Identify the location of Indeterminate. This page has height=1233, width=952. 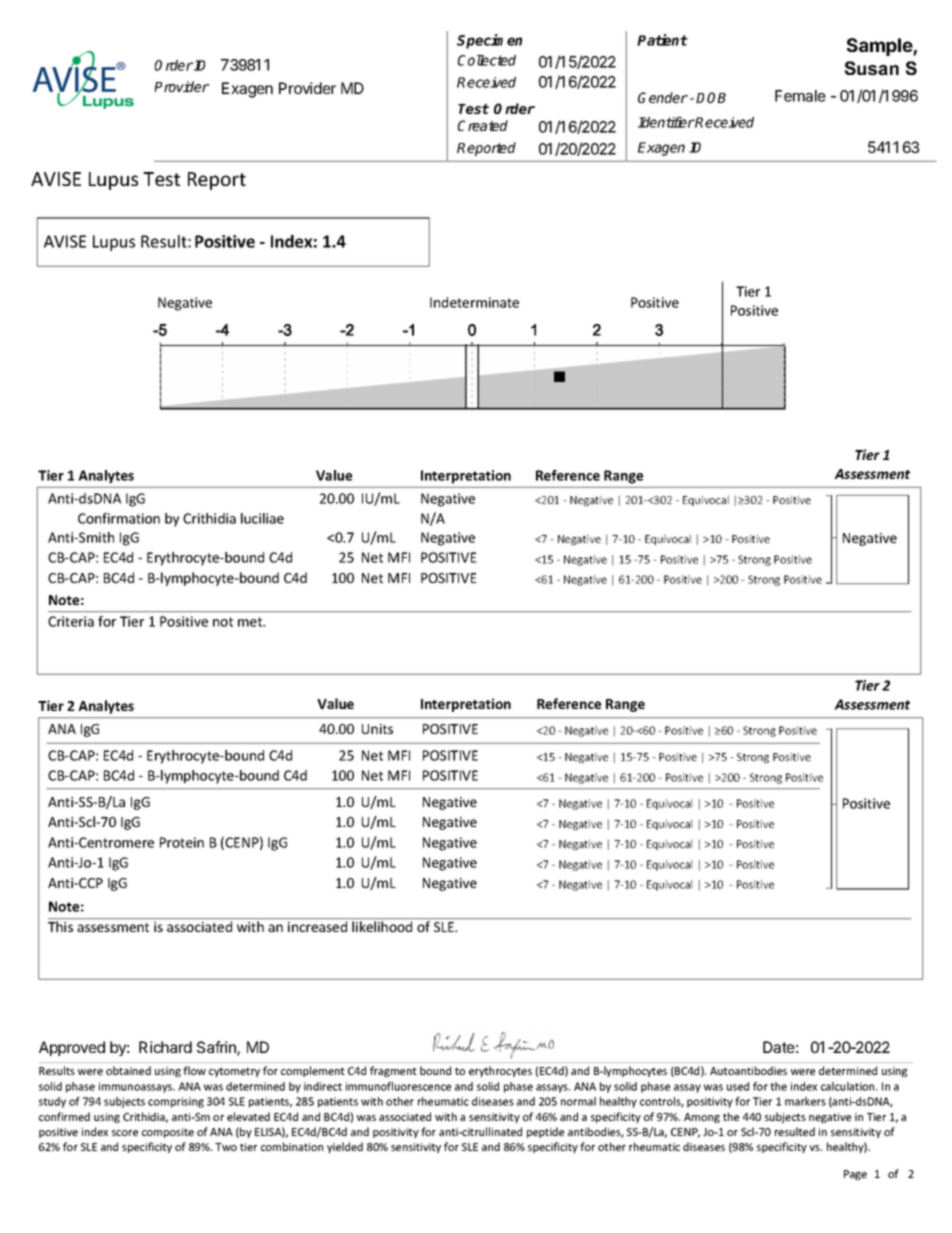
(474, 302).
